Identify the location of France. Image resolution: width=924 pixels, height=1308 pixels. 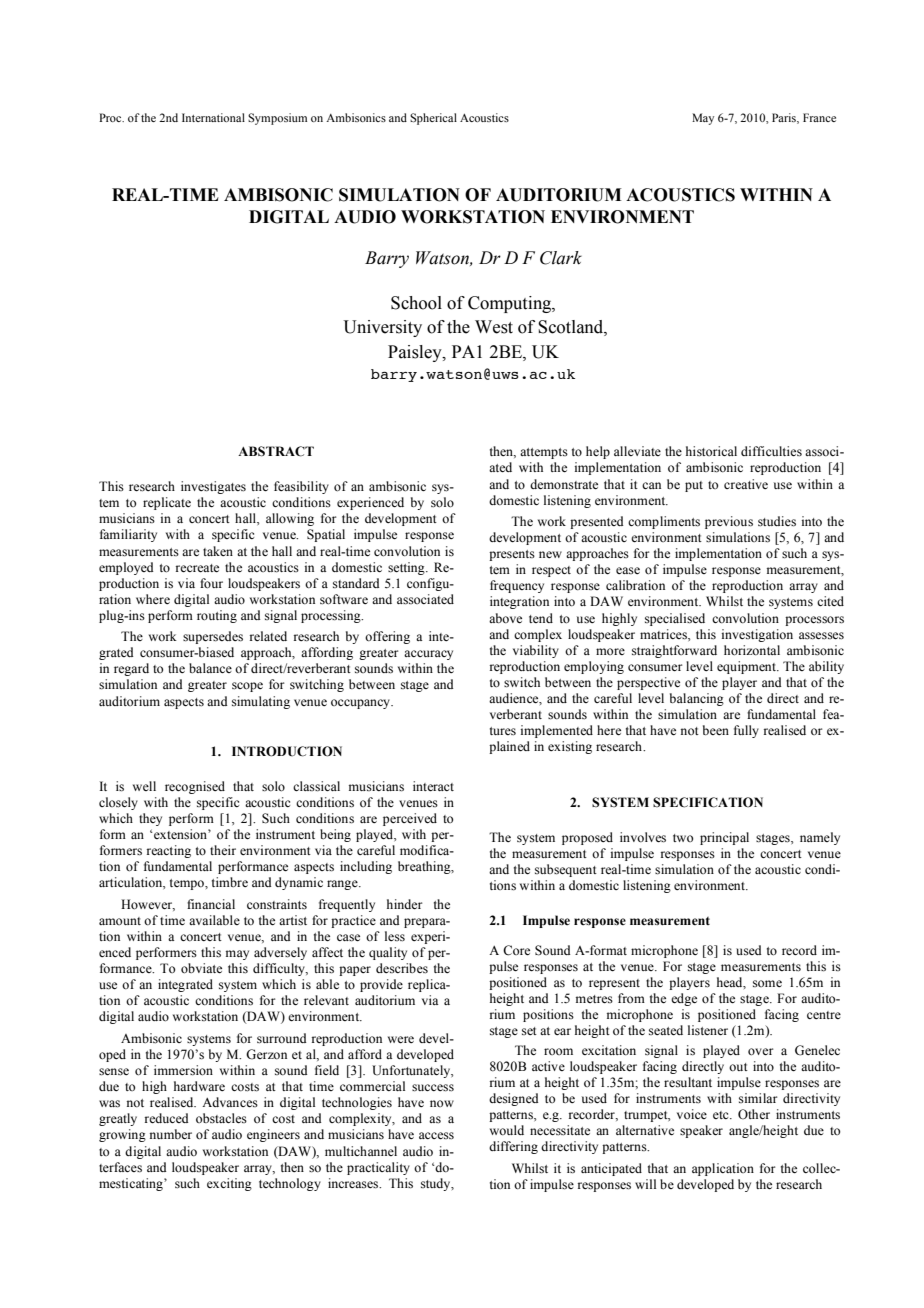
(819, 117).
